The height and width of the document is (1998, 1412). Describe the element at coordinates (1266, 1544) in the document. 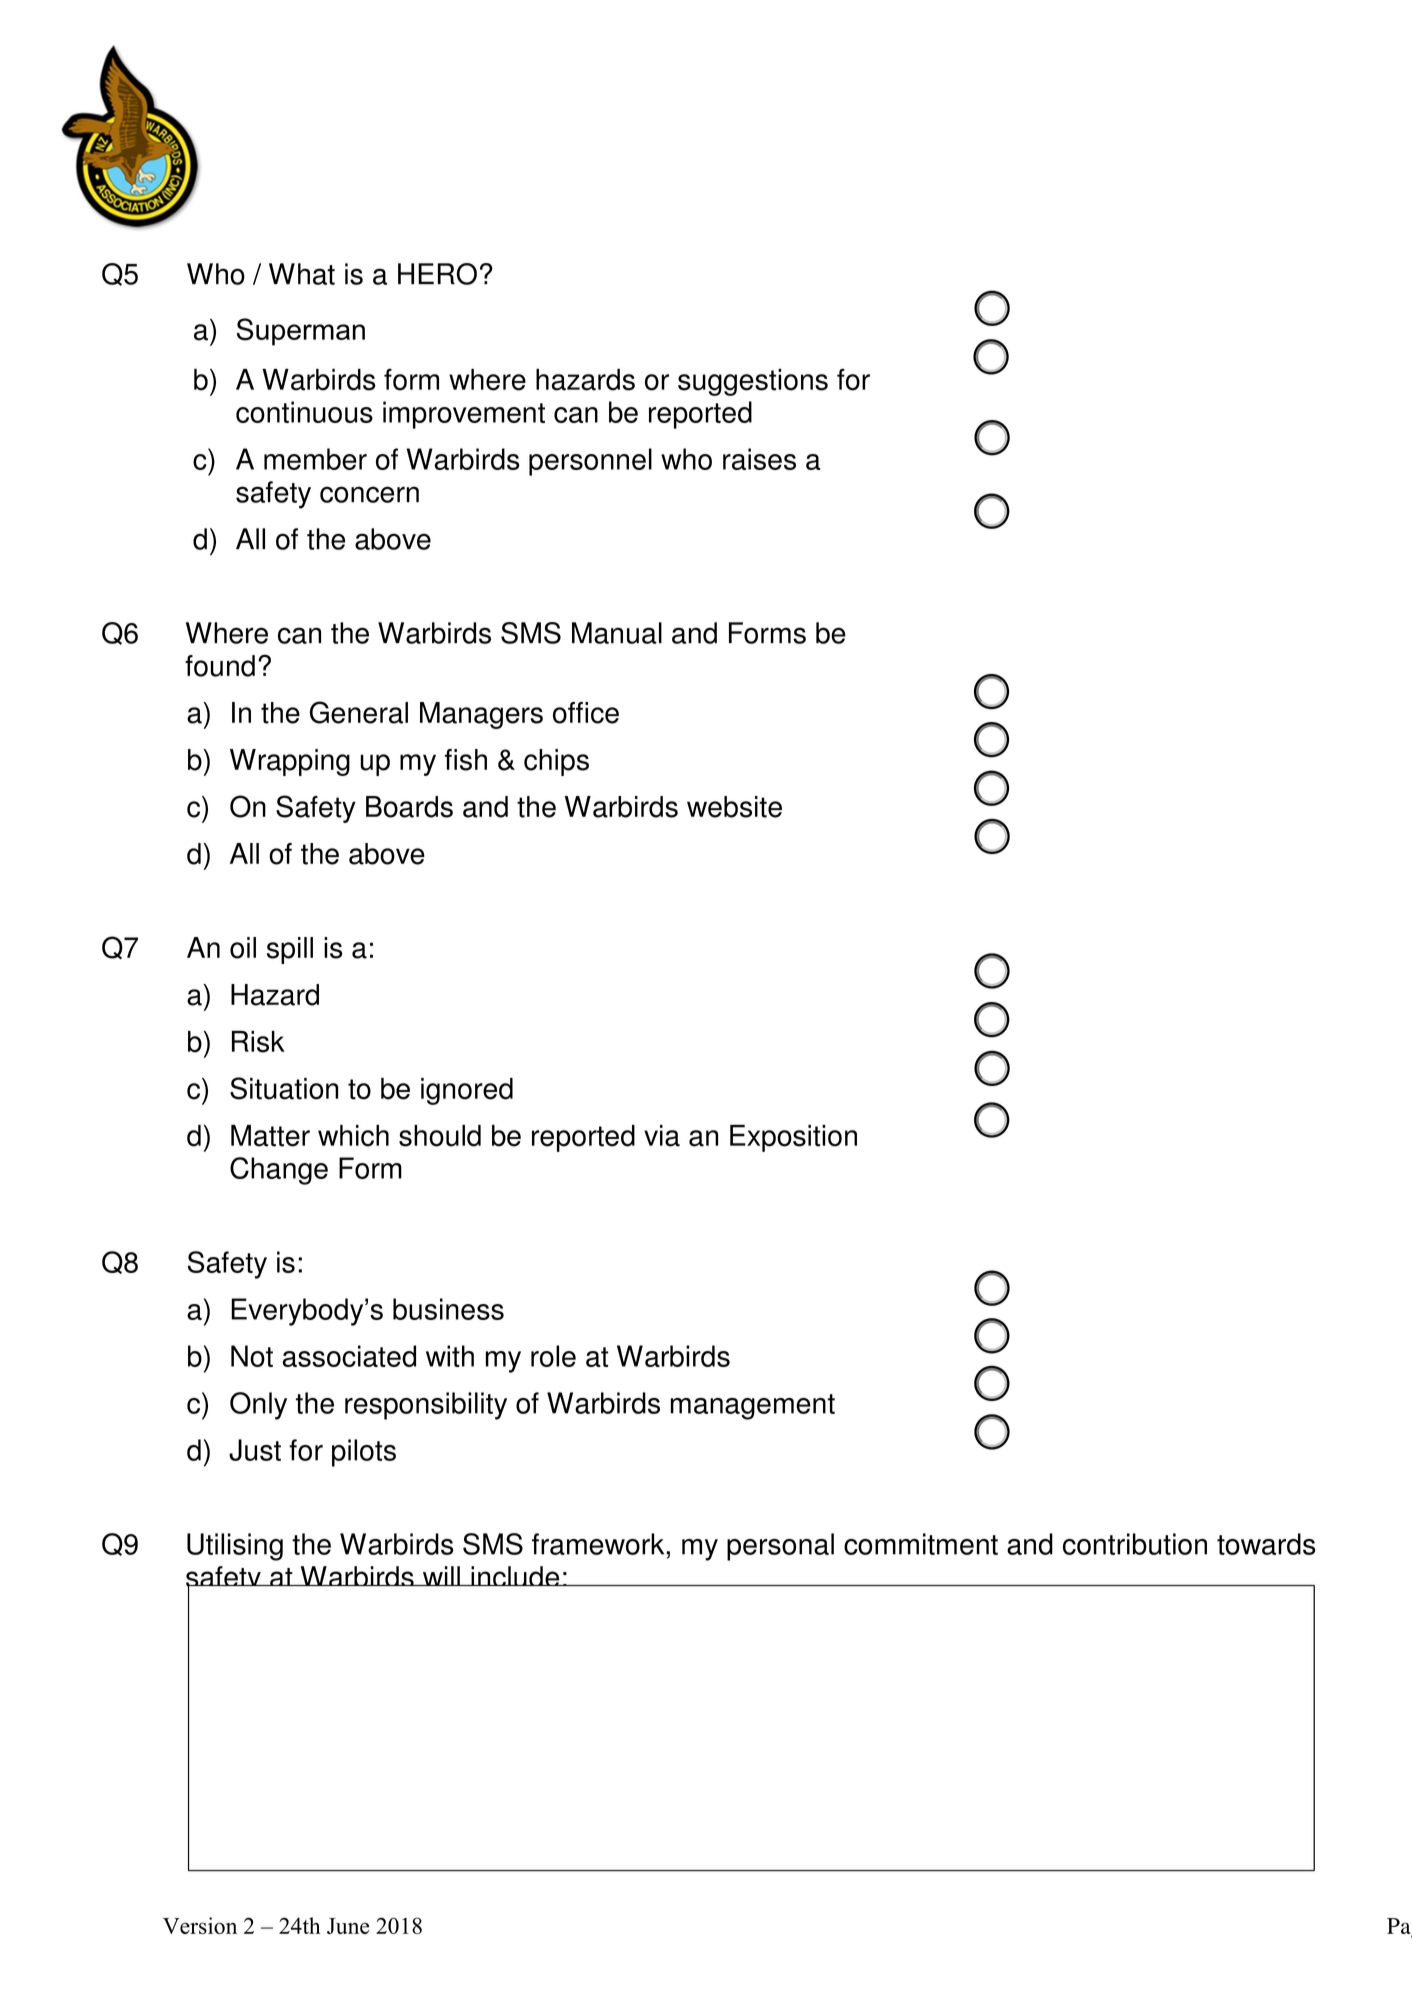

I see `towards` at that location.
